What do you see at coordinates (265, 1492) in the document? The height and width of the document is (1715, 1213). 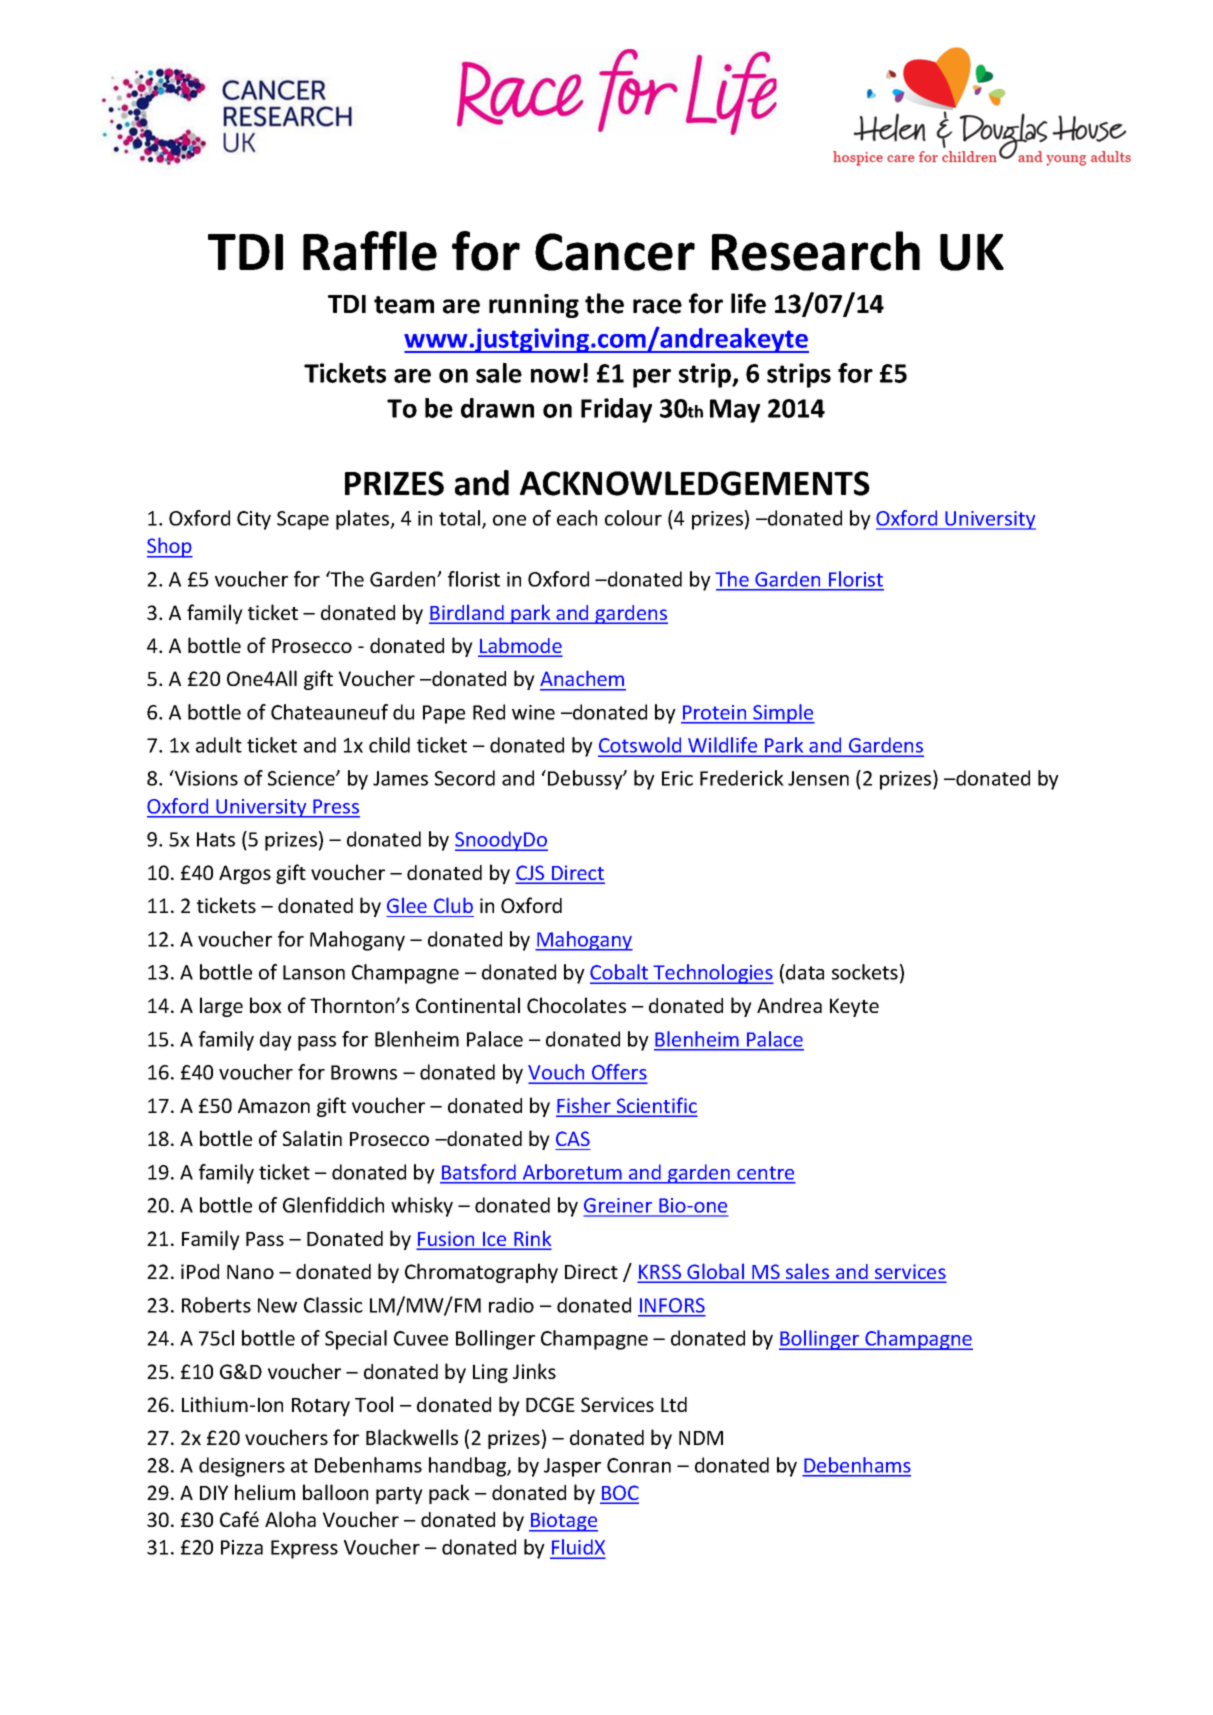 I see `helium` at bounding box center [265, 1492].
